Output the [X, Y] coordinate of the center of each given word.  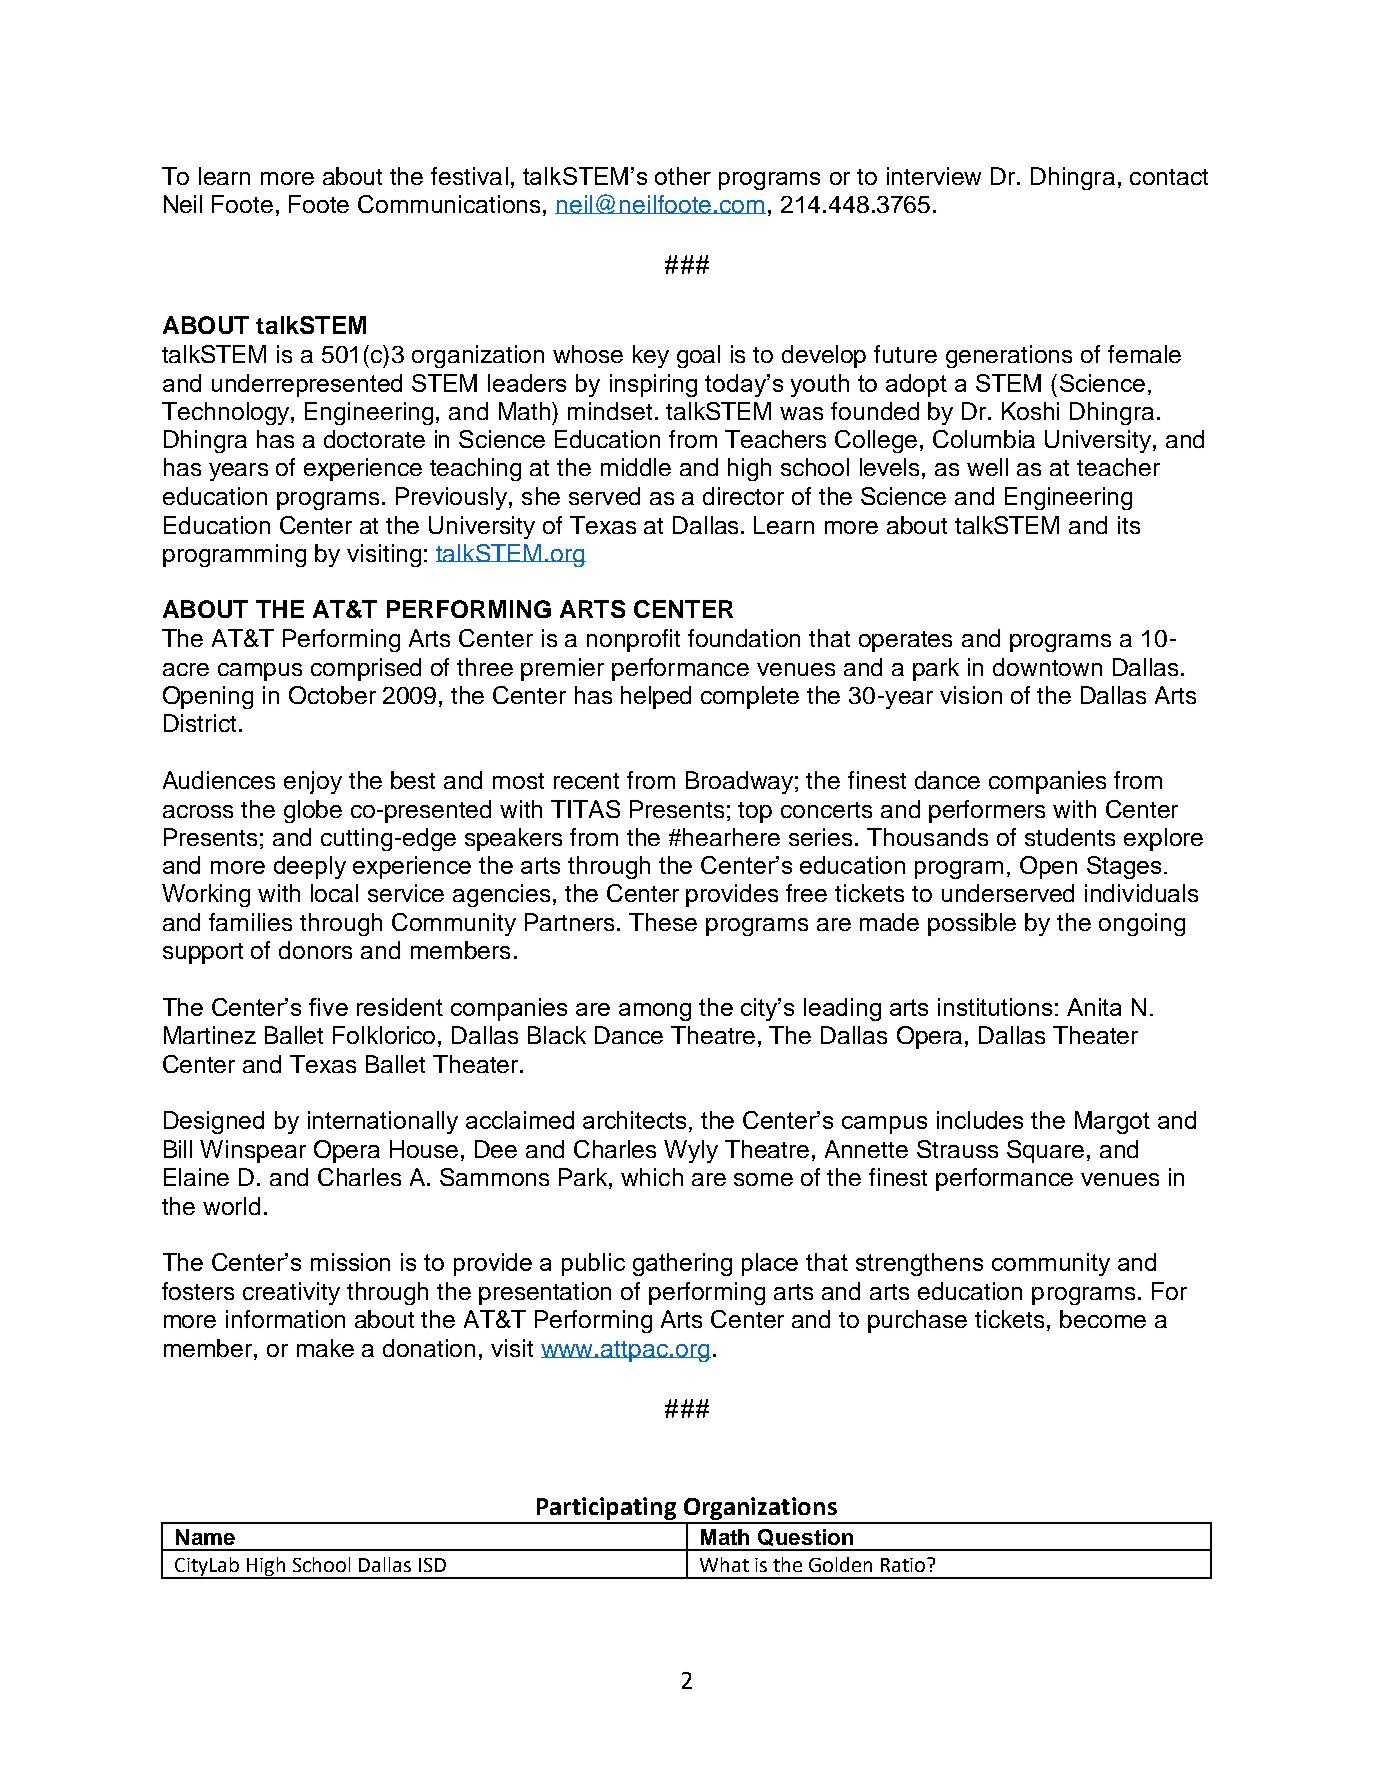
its [1129, 525]
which [652, 1177]
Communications [449, 204]
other [683, 176]
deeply [310, 867]
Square [1045, 1151]
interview [934, 176]
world [231, 1206]
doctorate [374, 439]
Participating [607, 1510]
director [743, 496]
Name [205, 1537]
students [1070, 837]
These [663, 922]
